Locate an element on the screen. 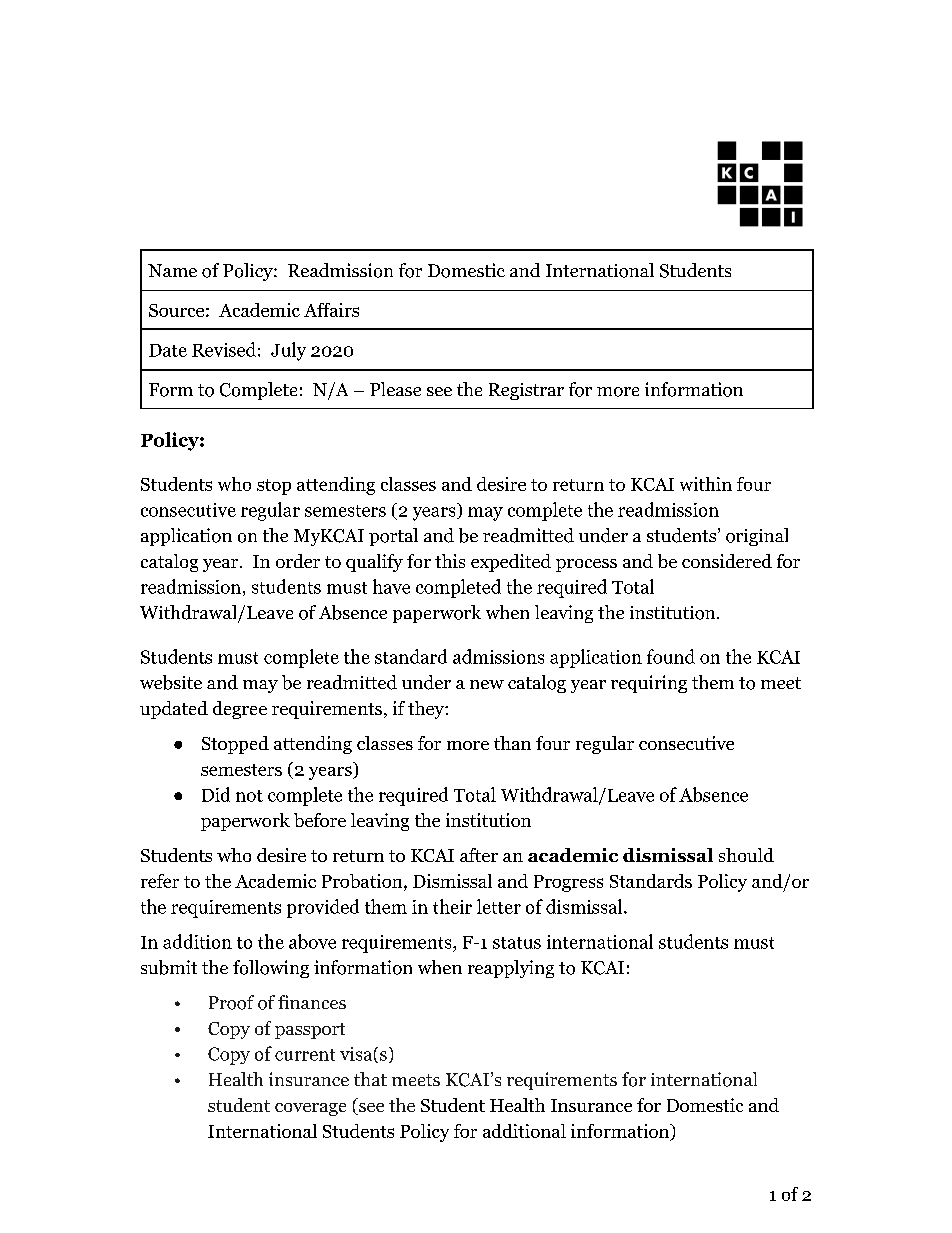 Image resolution: width=952 pixels, height=1233 pixels. Affairs is located at coordinates (331, 310).
